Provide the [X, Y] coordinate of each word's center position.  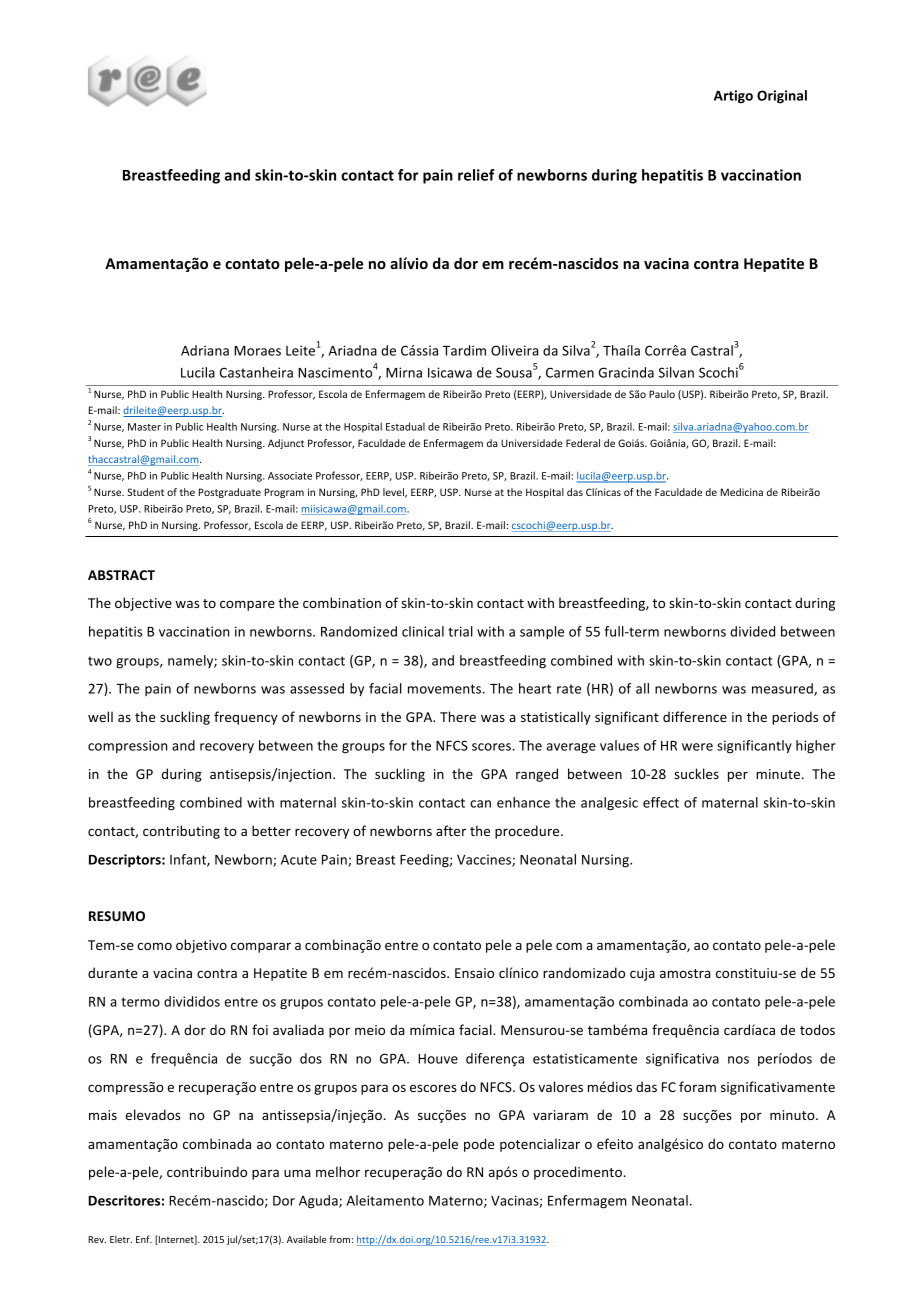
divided [752, 631]
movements [446, 689]
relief [476, 175]
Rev [97, 1239]
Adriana [205, 350]
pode [479, 1145]
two [100, 661]
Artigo [733, 97]
